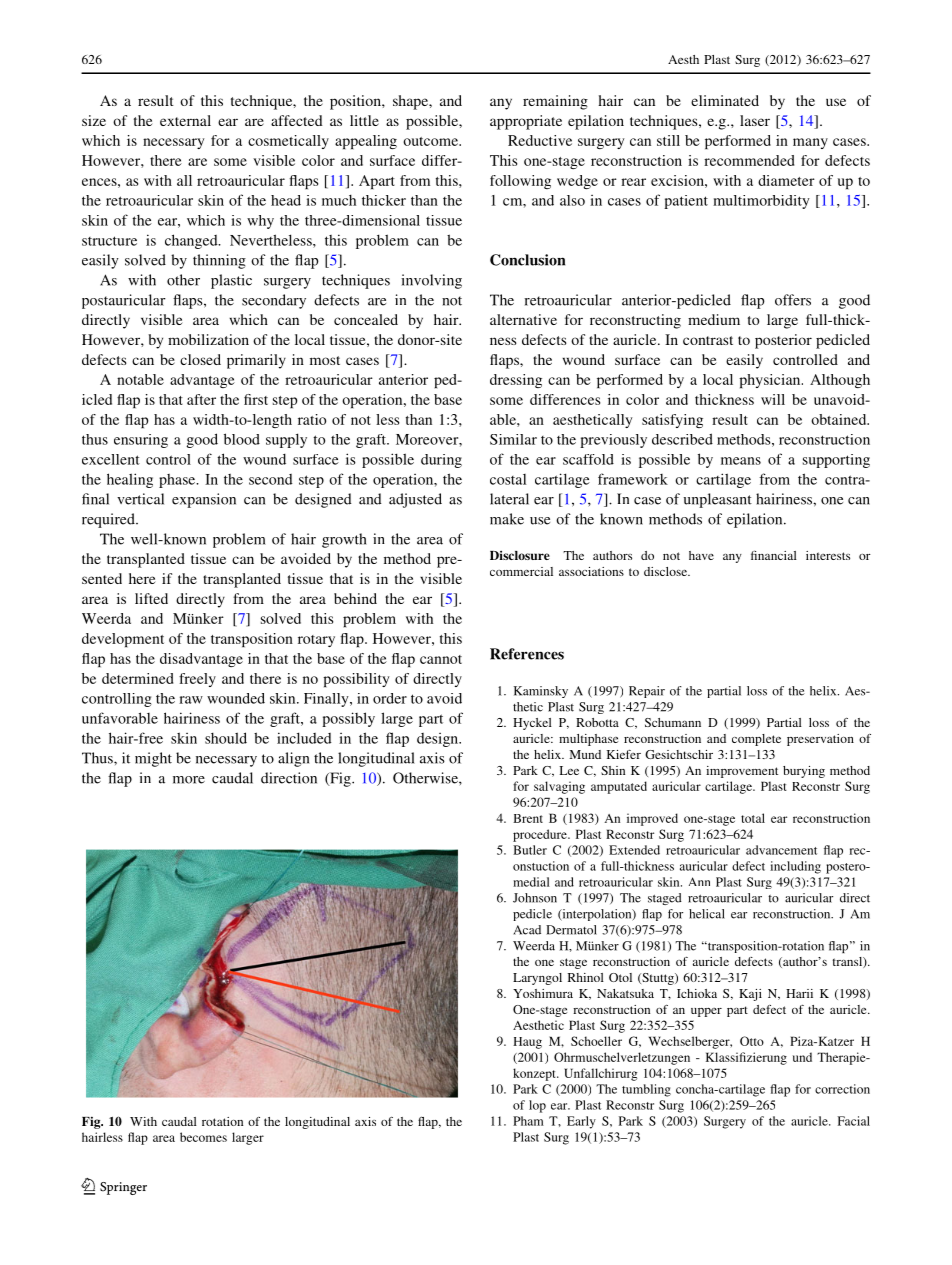 Image resolution: width=952 pixels, height=1265 pixels. Describe the element at coordinates (203, 1137) in the screenshot. I see `becomes` at that location.
